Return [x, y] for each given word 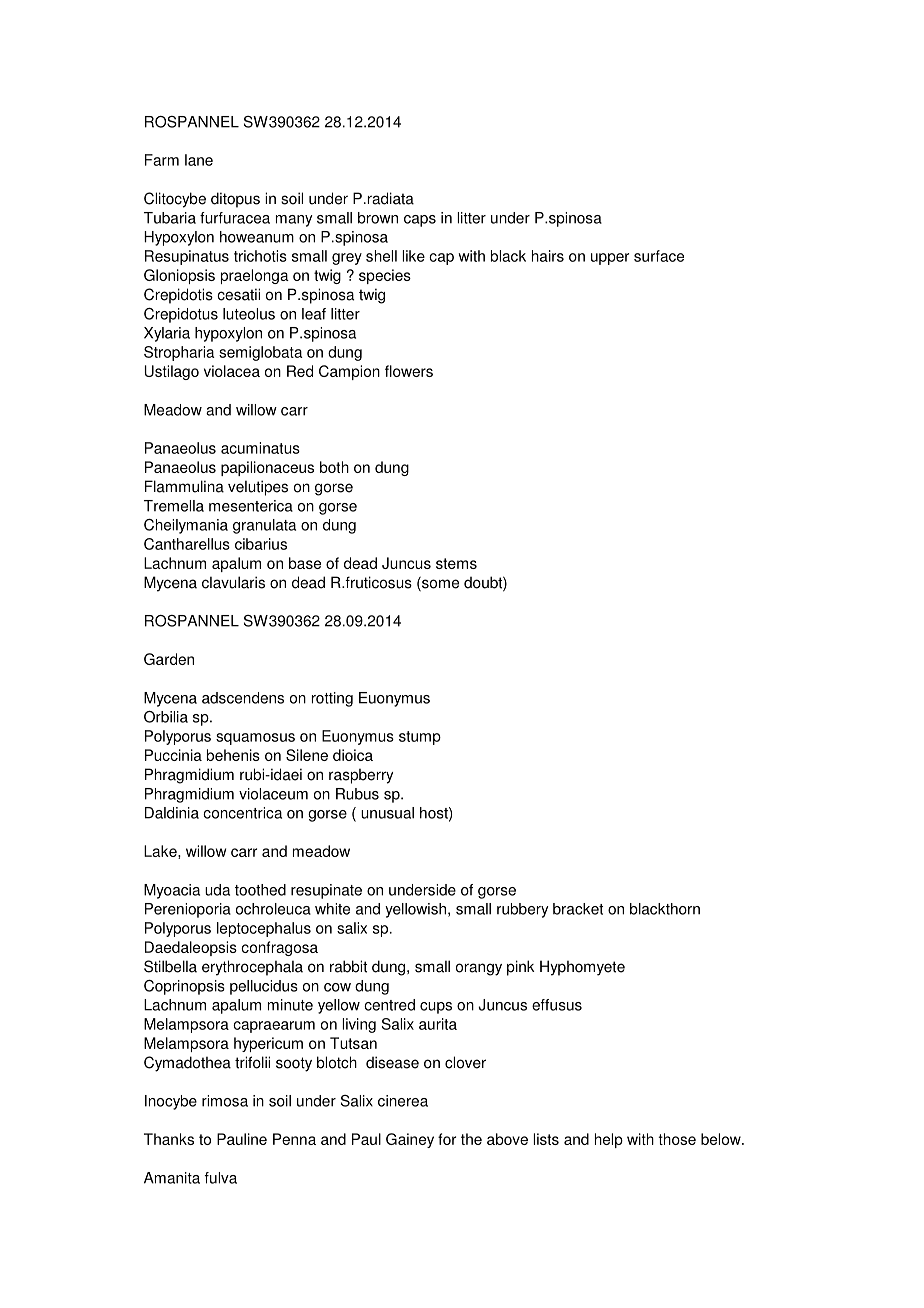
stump [420, 738]
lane [199, 160]
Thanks [169, 1139]
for [447, 1139]
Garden [169, 659]
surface [659, 256]
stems [456, 563]
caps [420, 221]
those [677, 1139]
